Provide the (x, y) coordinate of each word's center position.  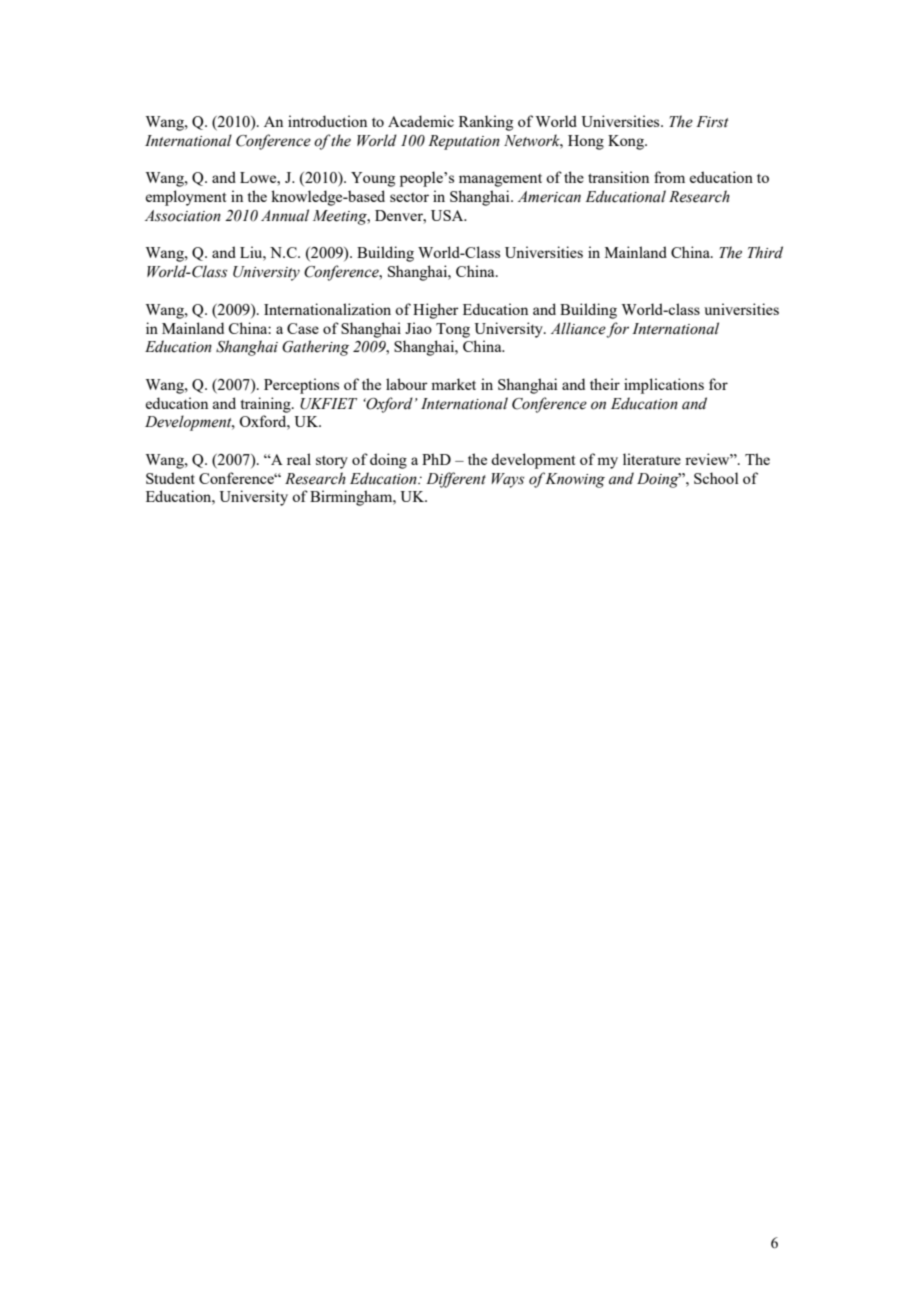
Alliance (578, 328)
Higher (436, 311)
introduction (327, 121)
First (712, 122)
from (669, 177)
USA (448, 215)
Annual (285, 215)
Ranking (486, 123)
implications (664, 386)
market (453, 384)
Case (303, 328)
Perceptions (301, 386)
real (299, 459)
